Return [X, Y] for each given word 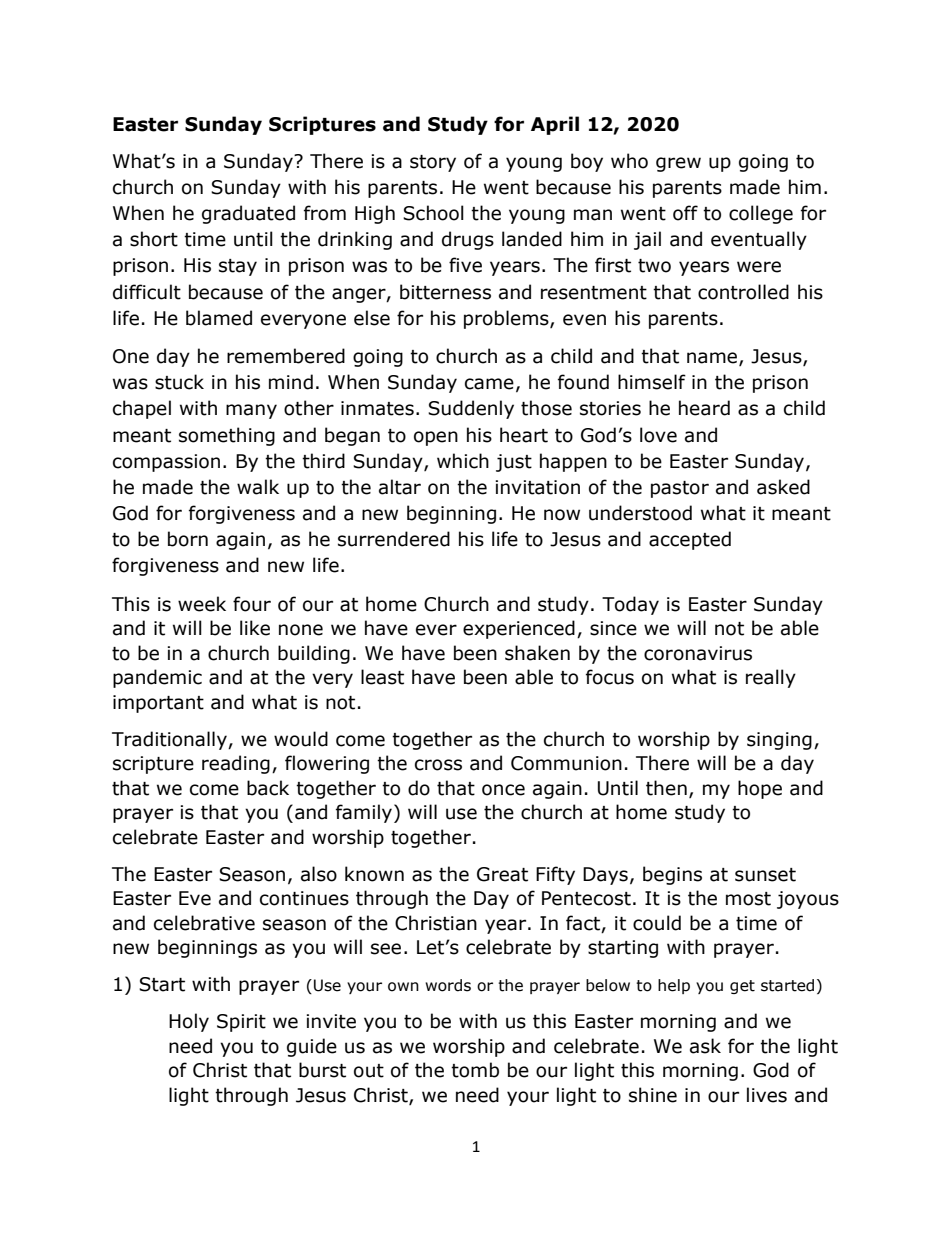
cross [438, 765]
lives [767, 1095]
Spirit [241, 1023]
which [463, 461]
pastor [680, 489]
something [227, 436]
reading [236, 764]
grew [678, 164]
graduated [248, 214]
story [433, 163]
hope [760, 789]
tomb [475, 1070]
